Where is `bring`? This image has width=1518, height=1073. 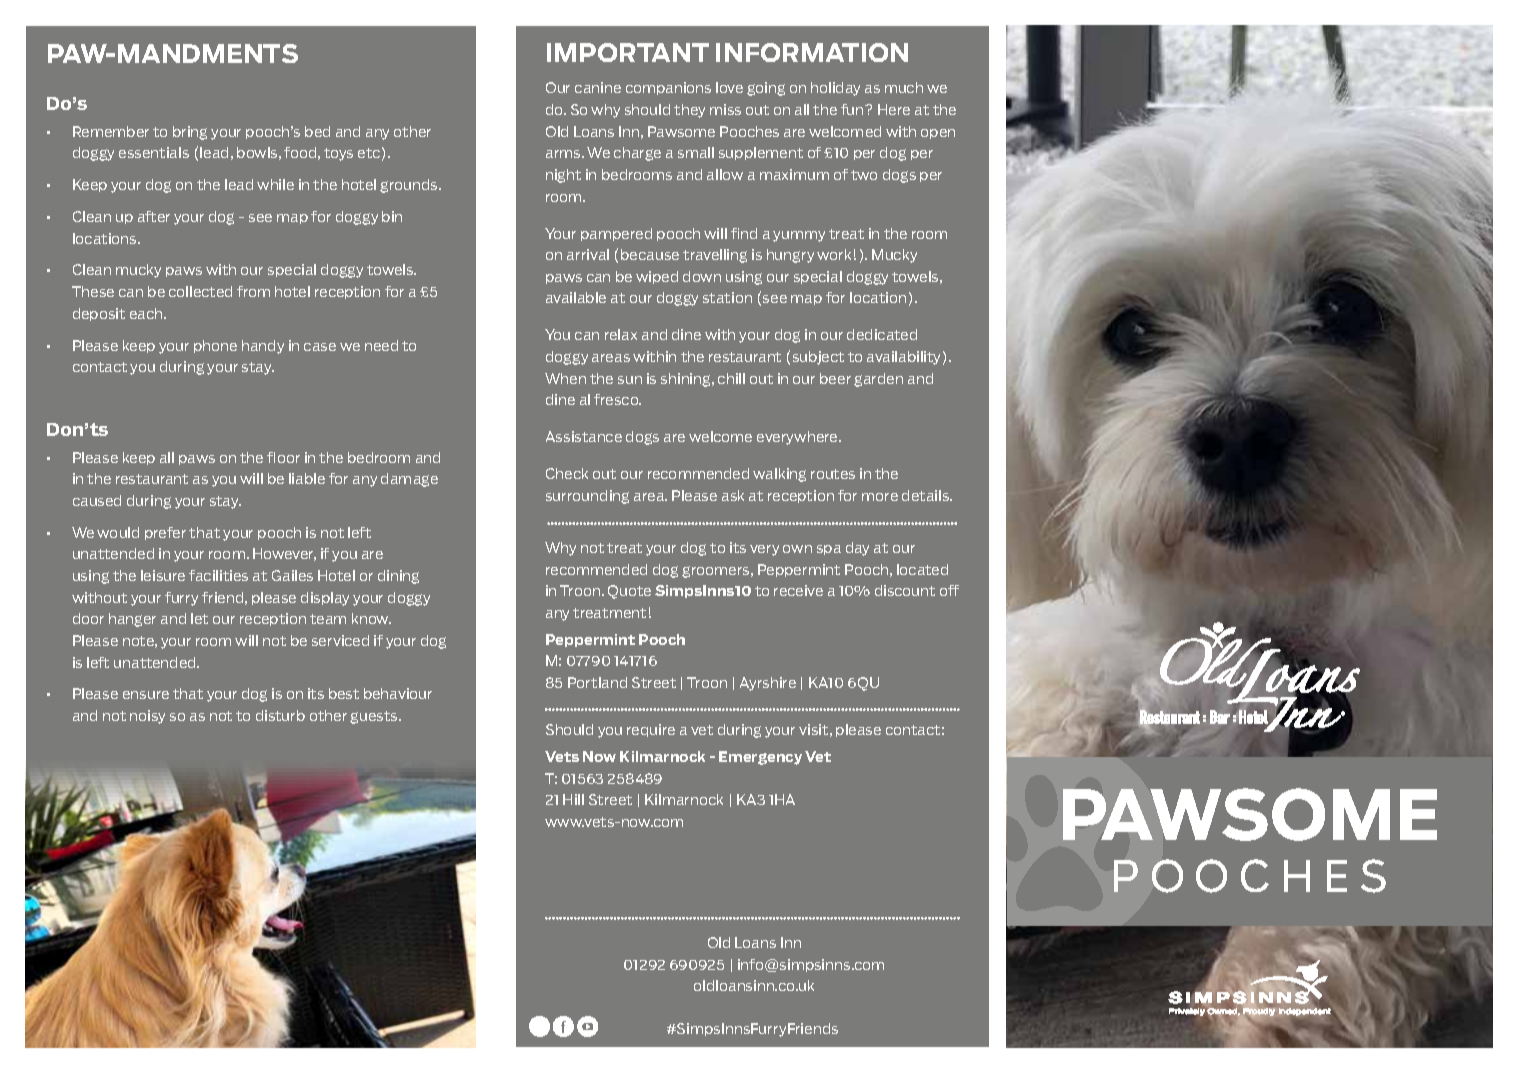
bring is located at coordinates (190, 133).
